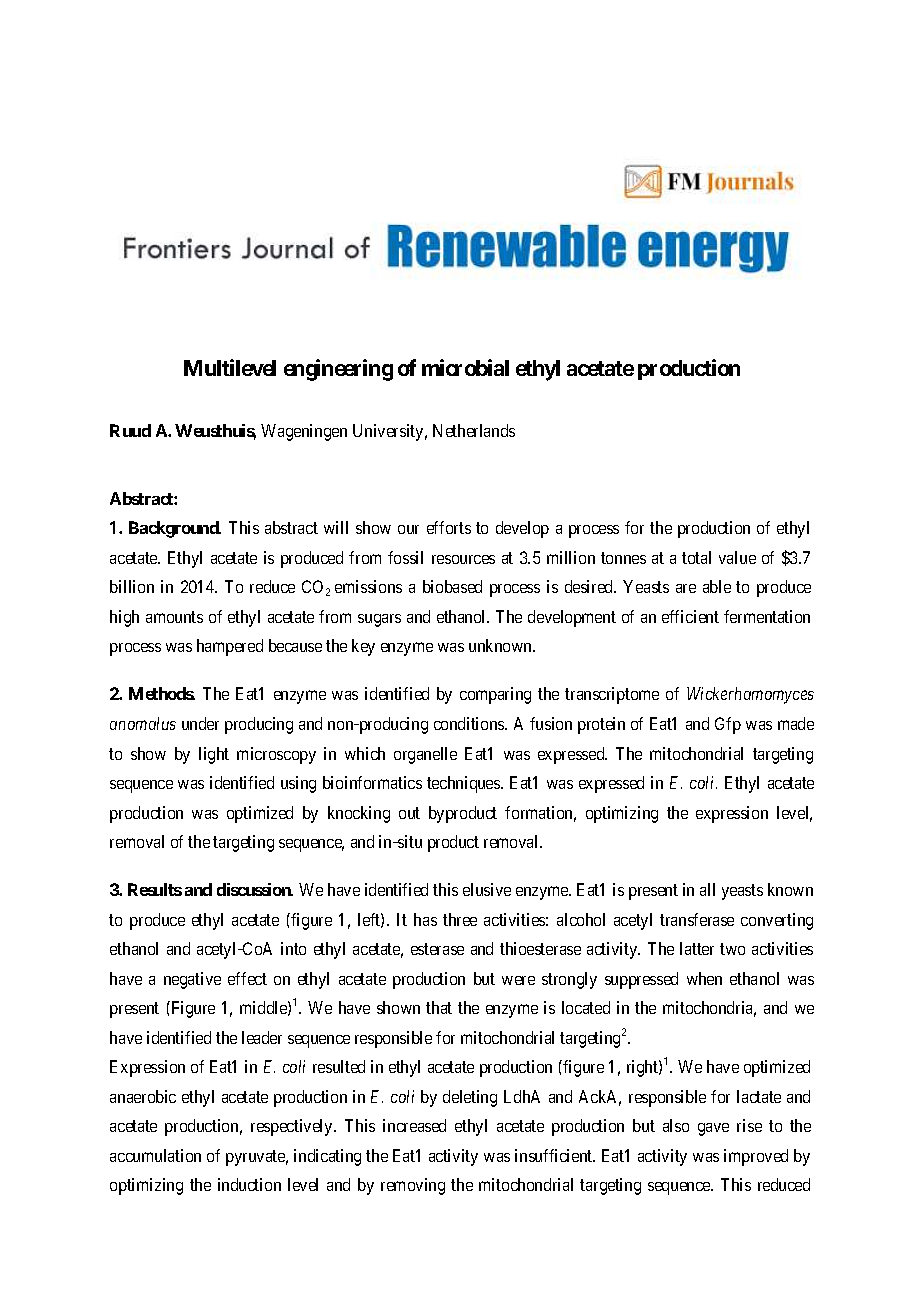 The width and height of the screenshot is (924, 1309). Describe the element at coordinates (192, 980) in the screenshot. I see `negative` at that location.
